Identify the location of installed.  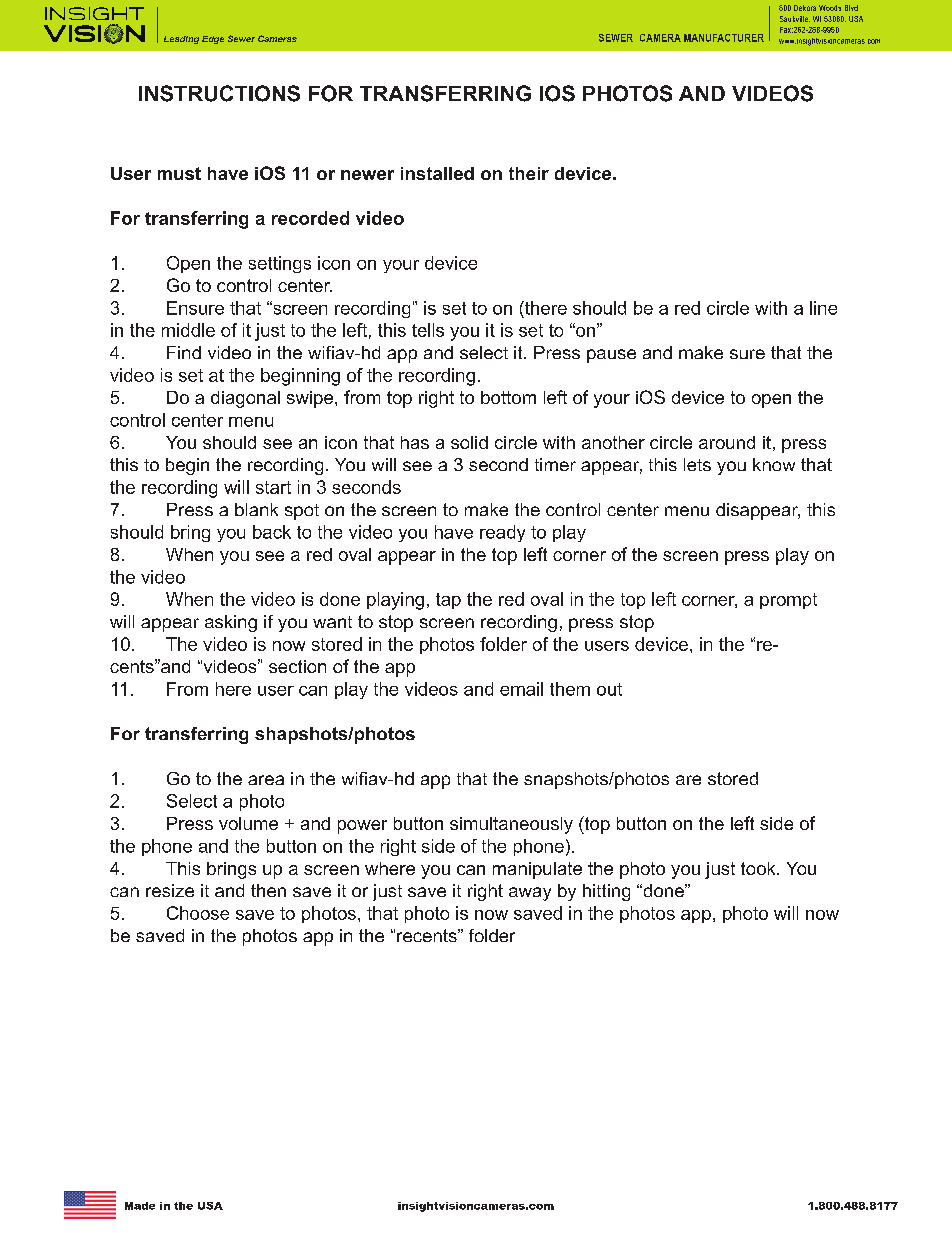
(437, 173).
